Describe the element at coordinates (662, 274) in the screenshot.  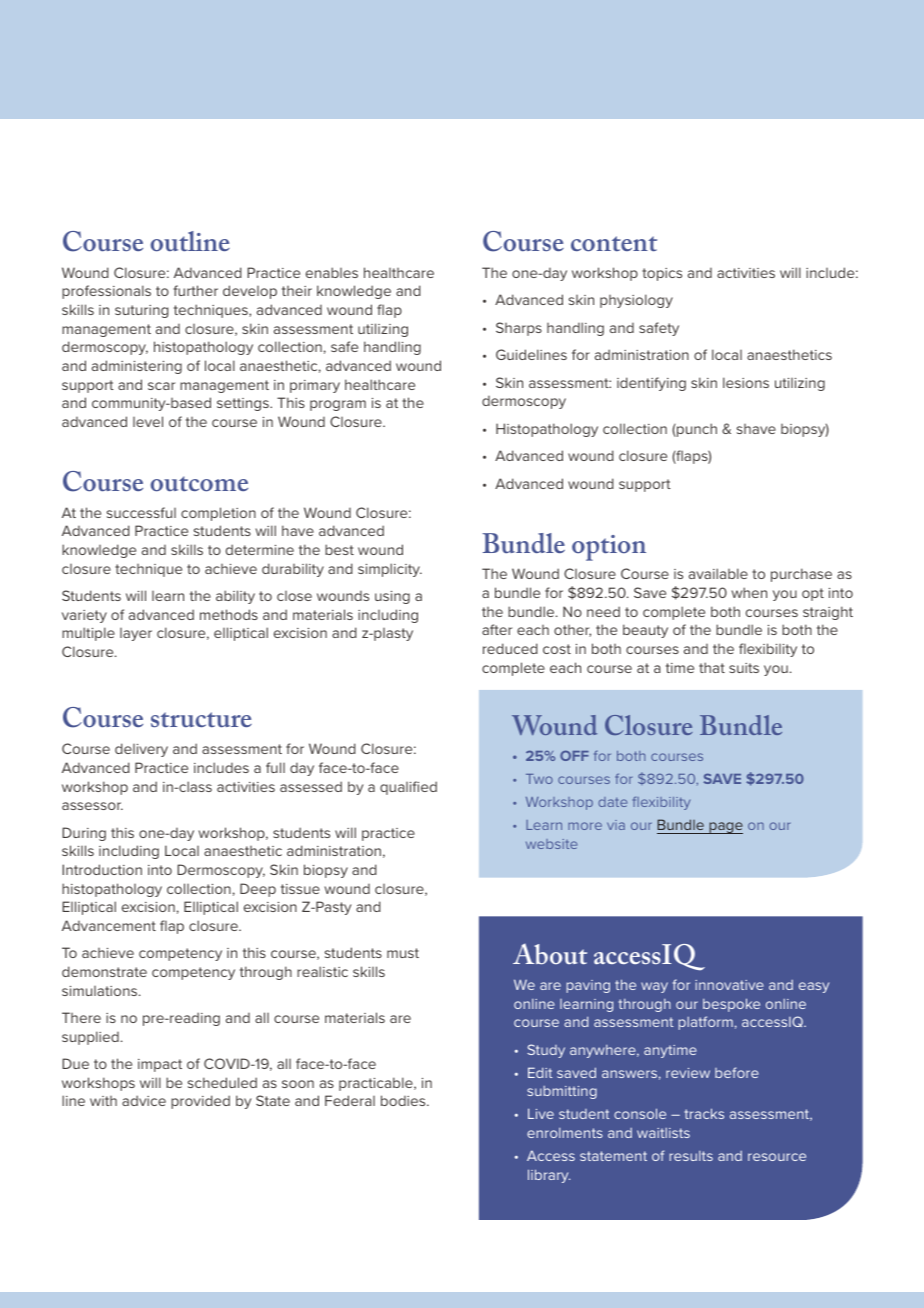
I see `topics` at that location.
